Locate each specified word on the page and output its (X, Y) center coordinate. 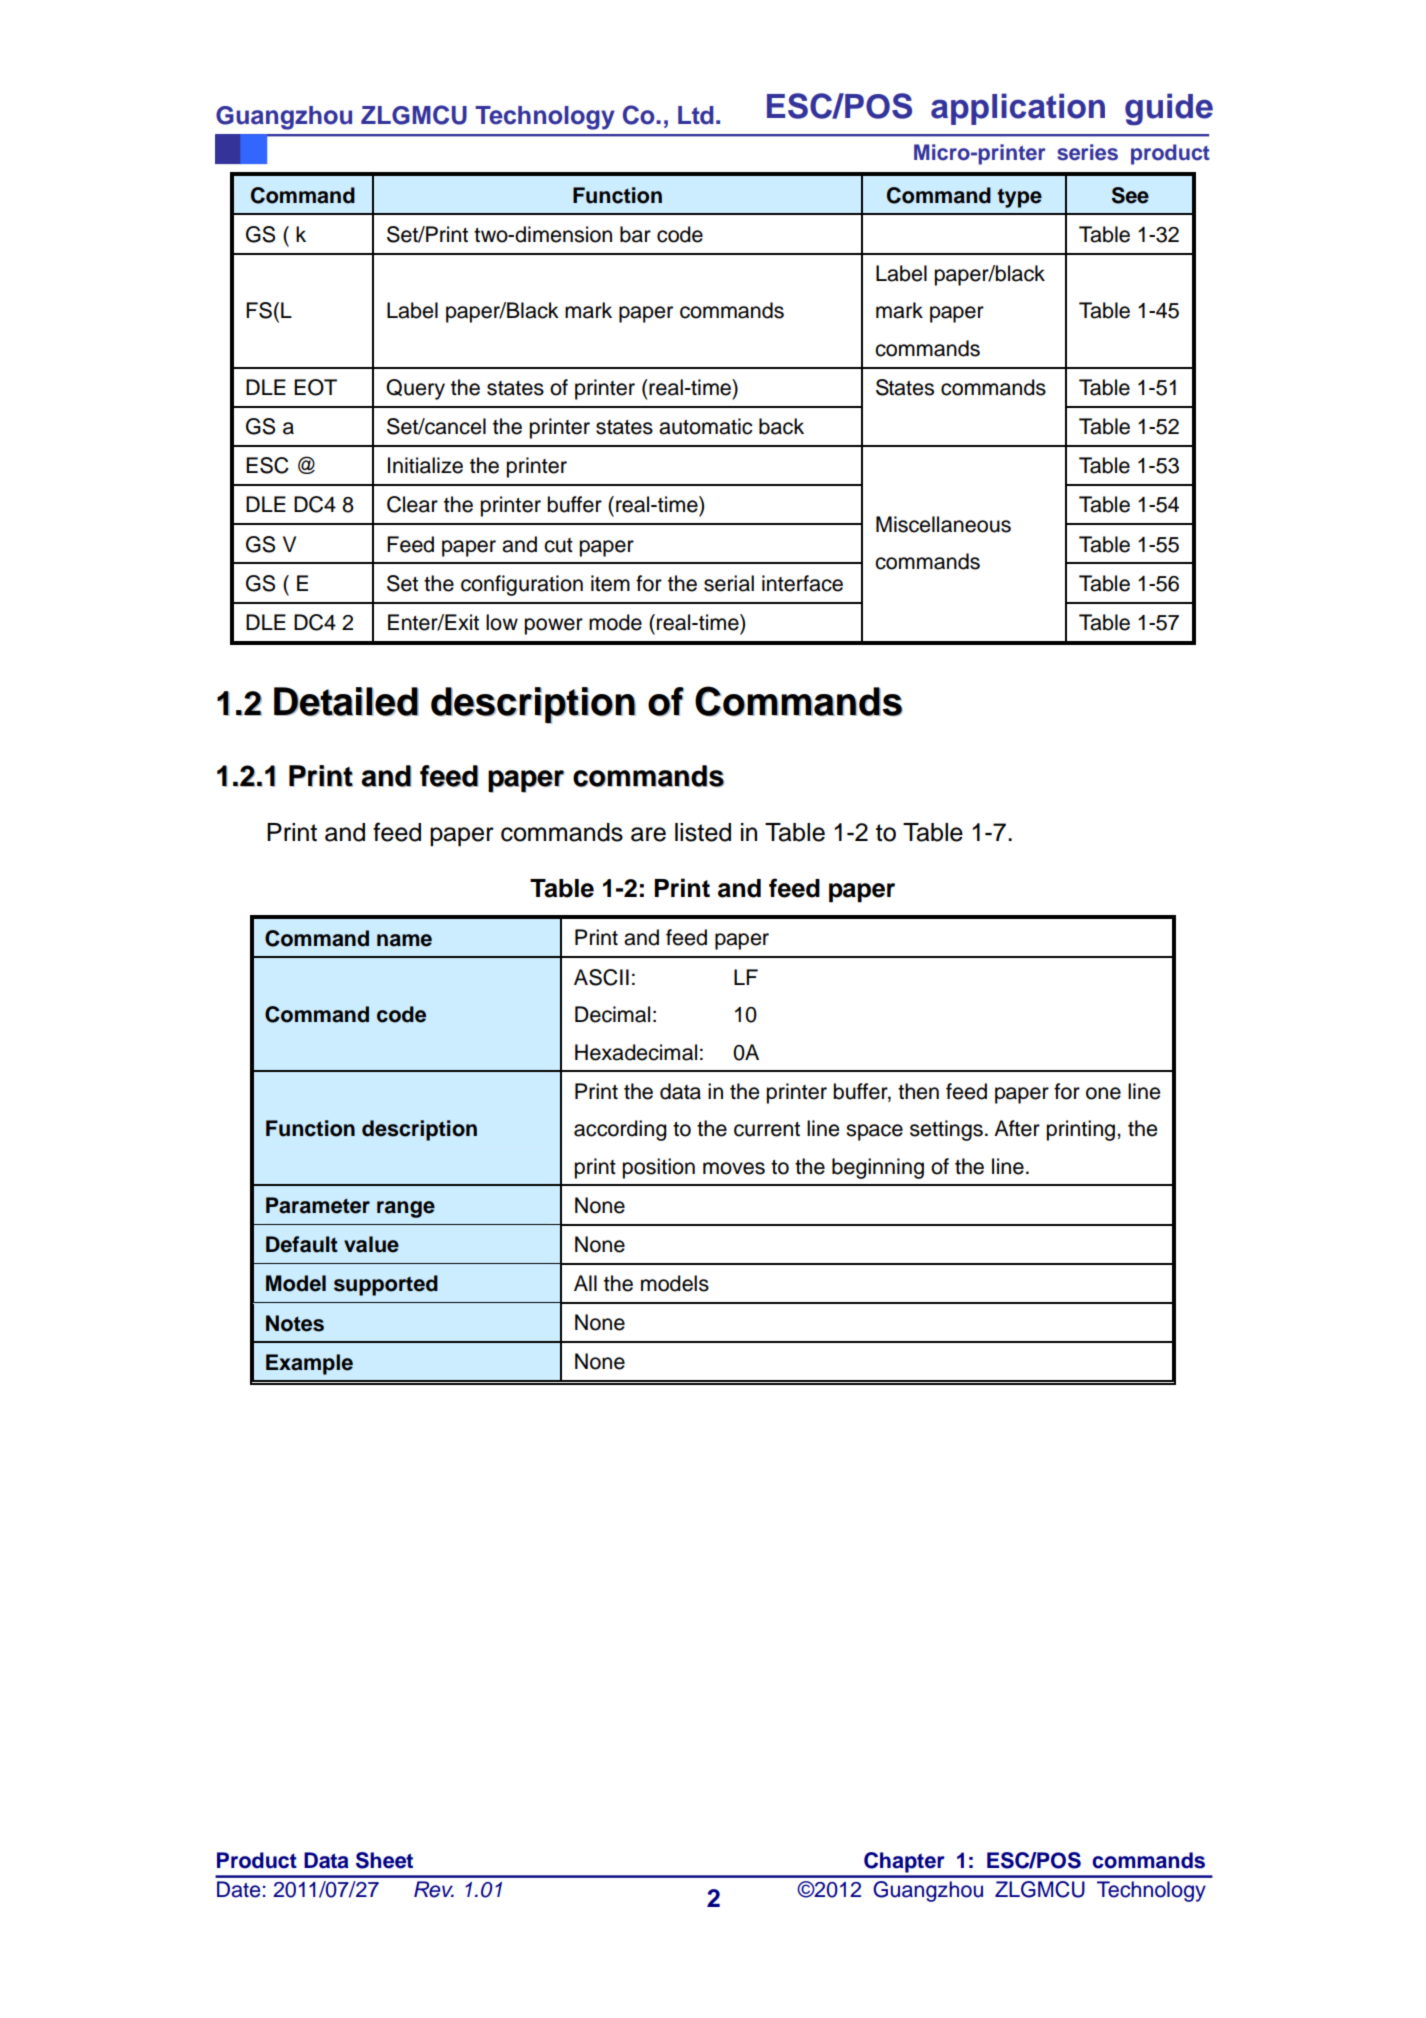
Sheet (384, 1860)
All (585, 1283)
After (1017, 1128)
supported (386, 1285)
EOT (315, 387)
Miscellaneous (943, 524)
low (502, 622)
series (1087, 152)
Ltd (696, 115)
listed (703, 832)
